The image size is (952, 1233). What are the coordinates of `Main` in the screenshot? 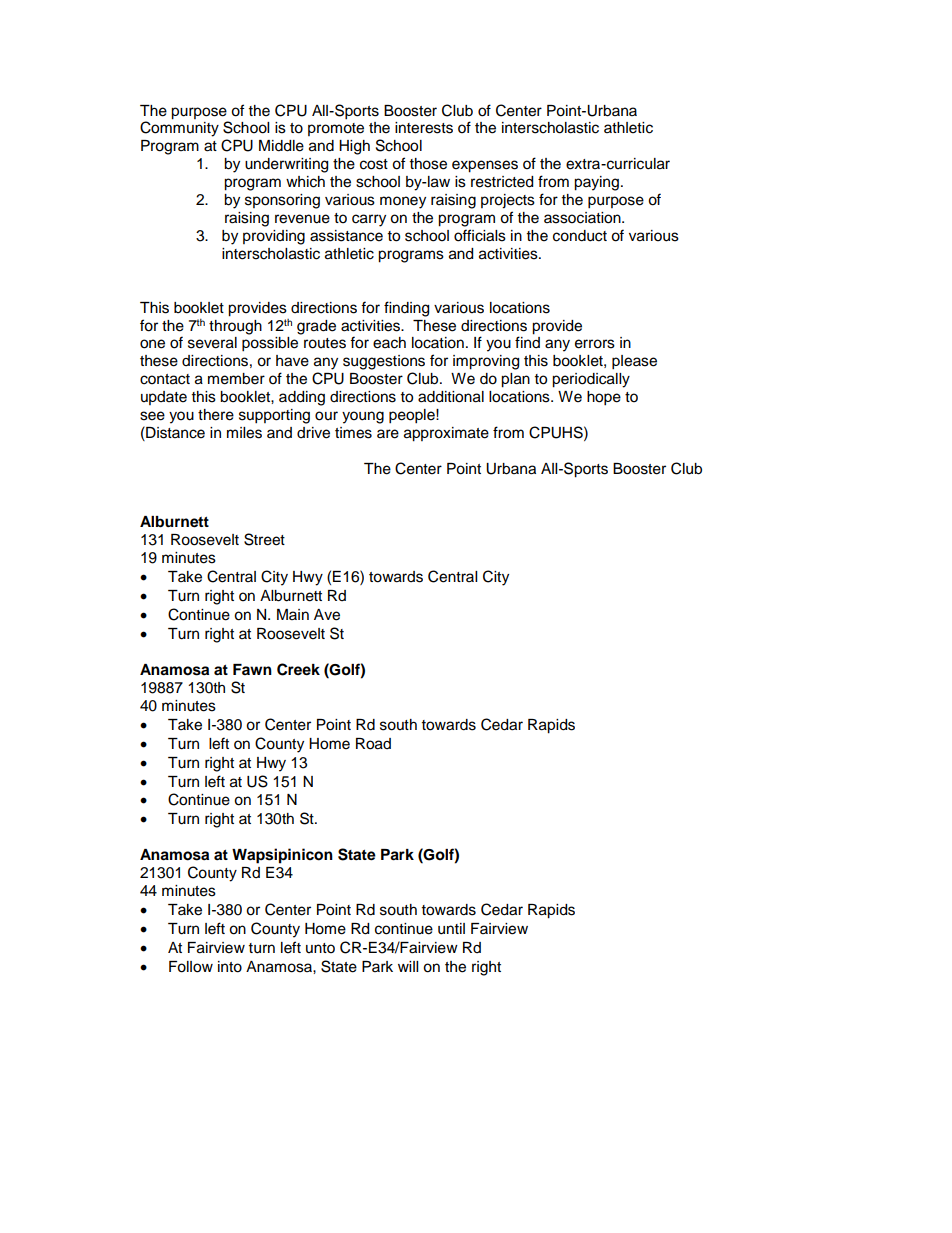 It's located at (293, 614).
